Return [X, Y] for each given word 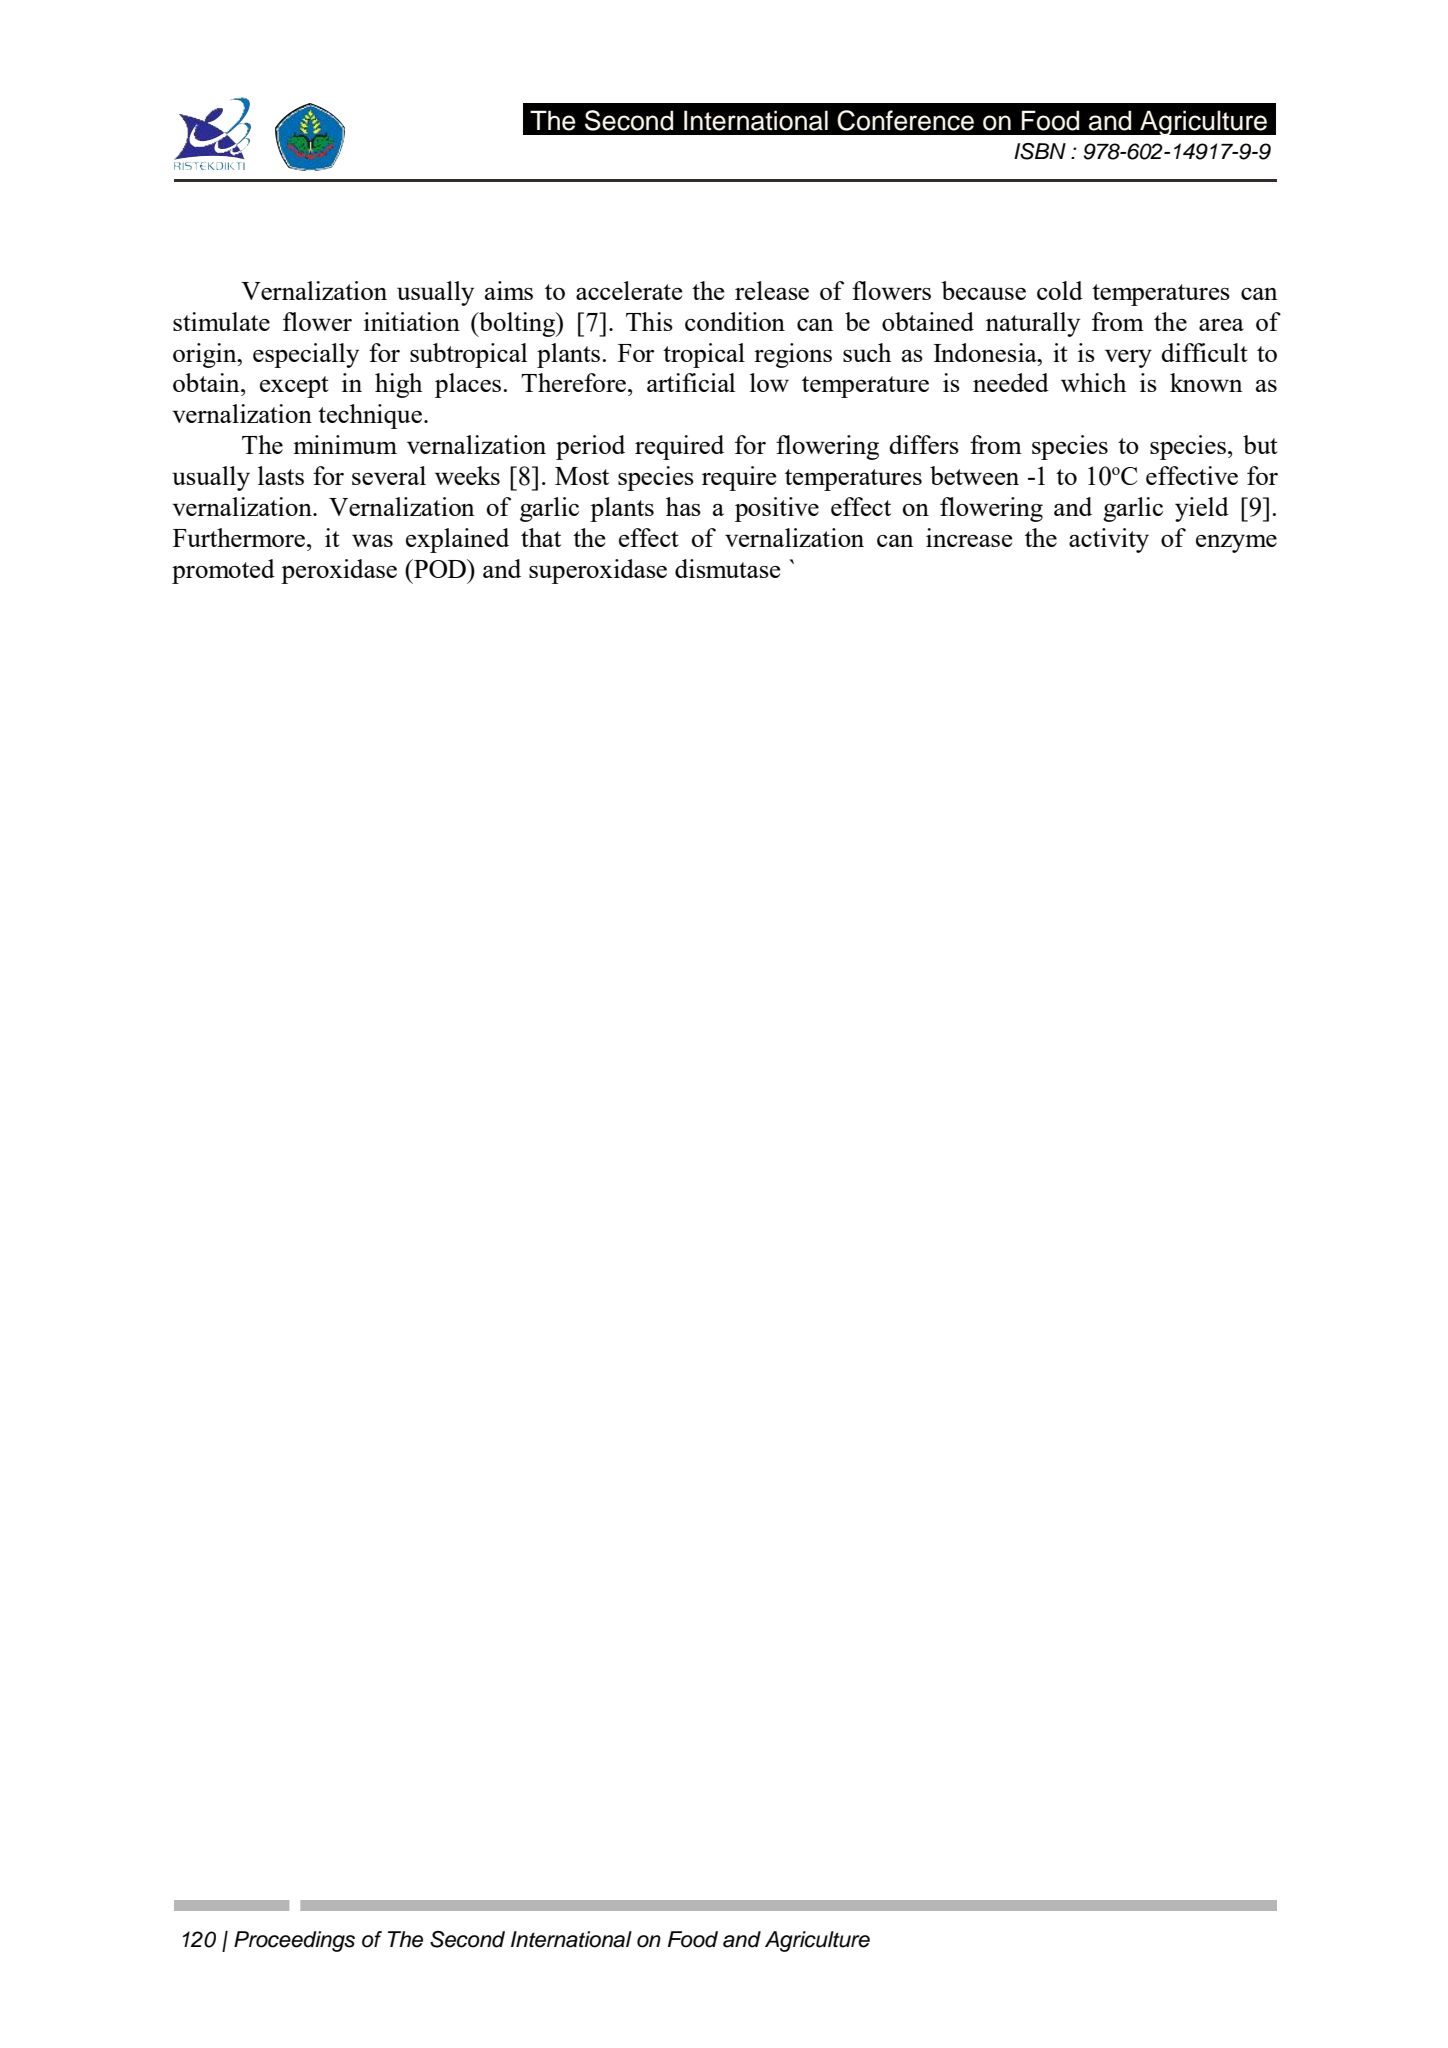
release [772, 290]
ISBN [1040, 151]
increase [969, 537]
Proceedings [294, 1941]
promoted [223, 571]
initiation [412, 321]
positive [777, 509]
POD [440, 568]
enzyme [1236, 543]
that [541, 537]
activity [1109, 540]
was [372, 540]
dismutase [728, 568]
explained [457, 540]
